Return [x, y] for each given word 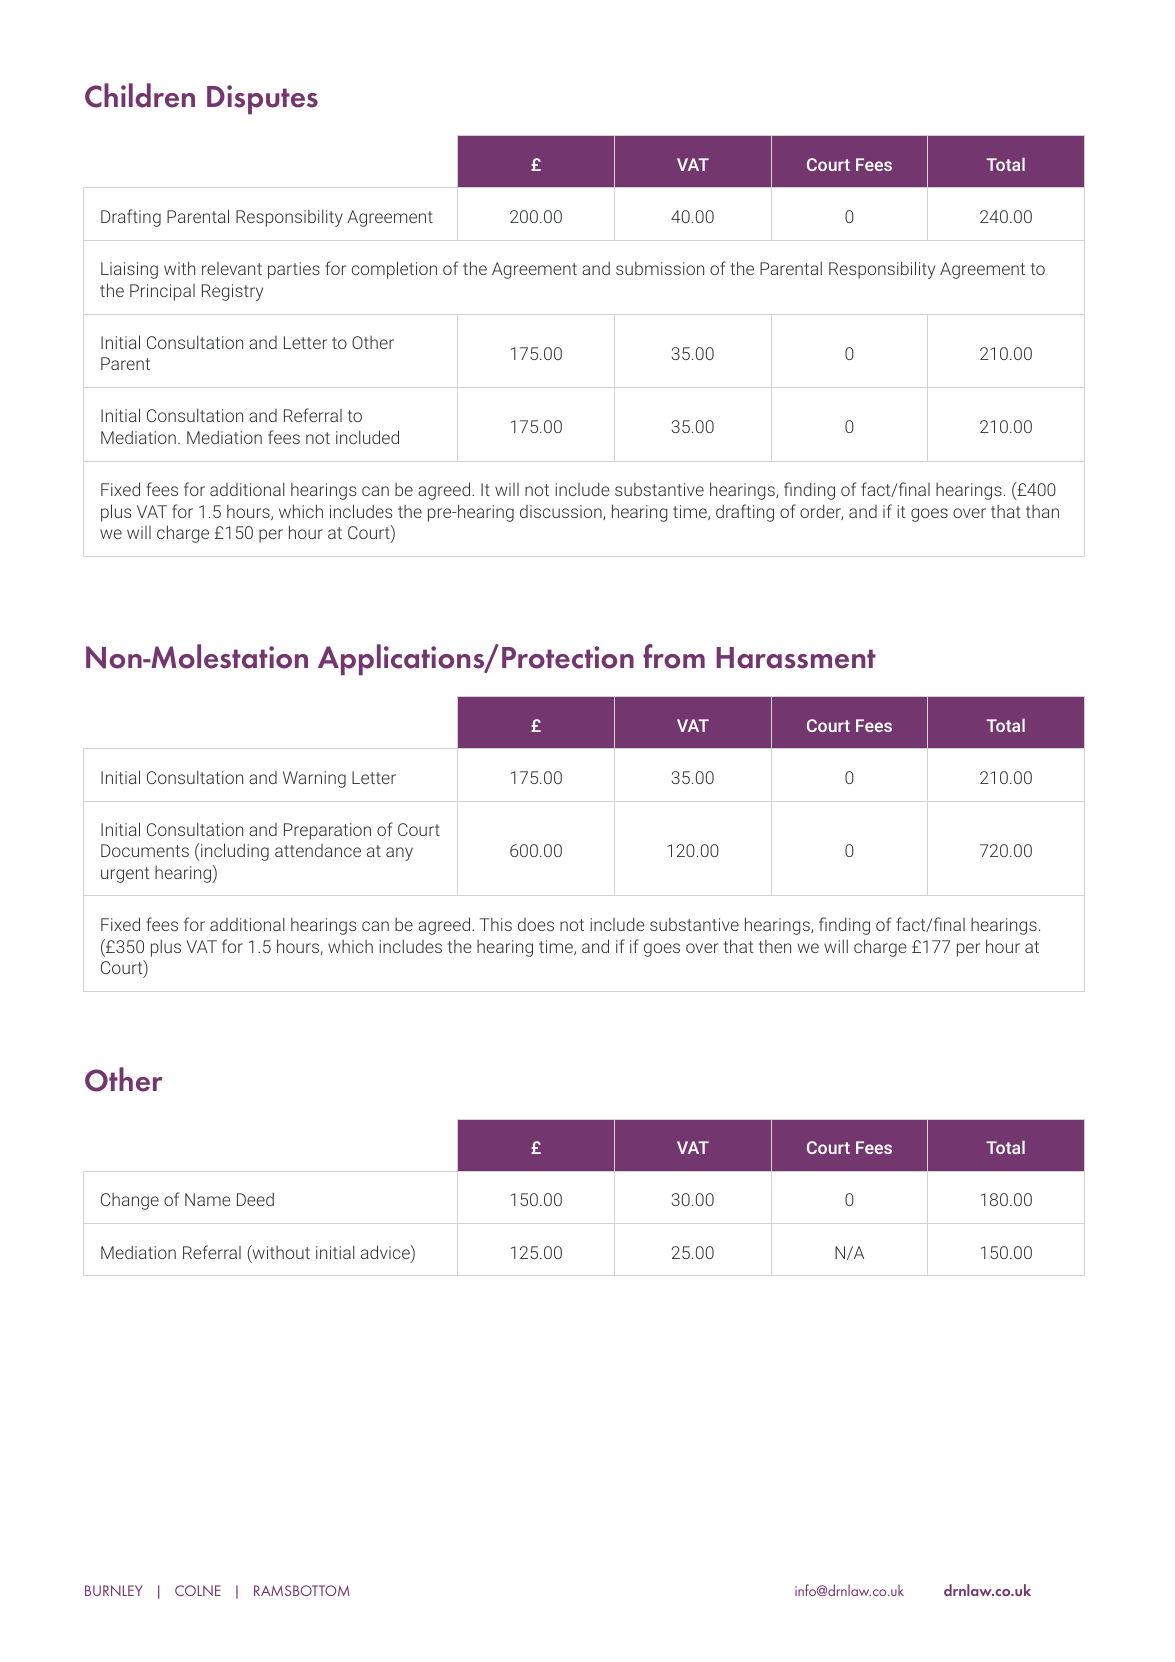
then [774, 946]
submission [660, 268]
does [536, 924]
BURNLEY [114, 1590]
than [1042, 511]
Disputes [262, 99]
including [234, 852]
